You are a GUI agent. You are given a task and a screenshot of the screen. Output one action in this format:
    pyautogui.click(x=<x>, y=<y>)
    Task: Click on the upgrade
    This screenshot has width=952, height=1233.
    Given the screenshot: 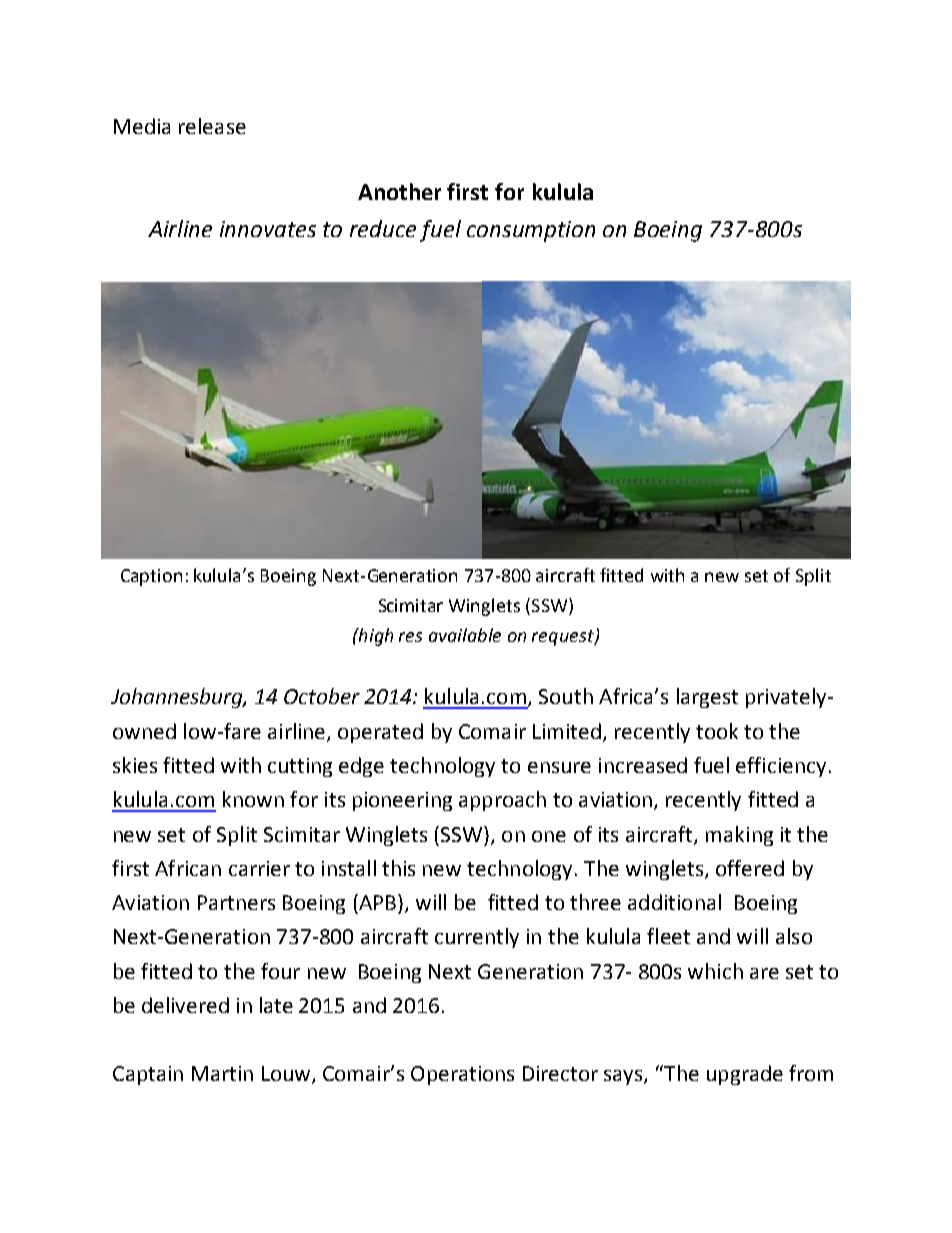 What is the action you would take?
    pyautogui.click(x=745, y=1075)
